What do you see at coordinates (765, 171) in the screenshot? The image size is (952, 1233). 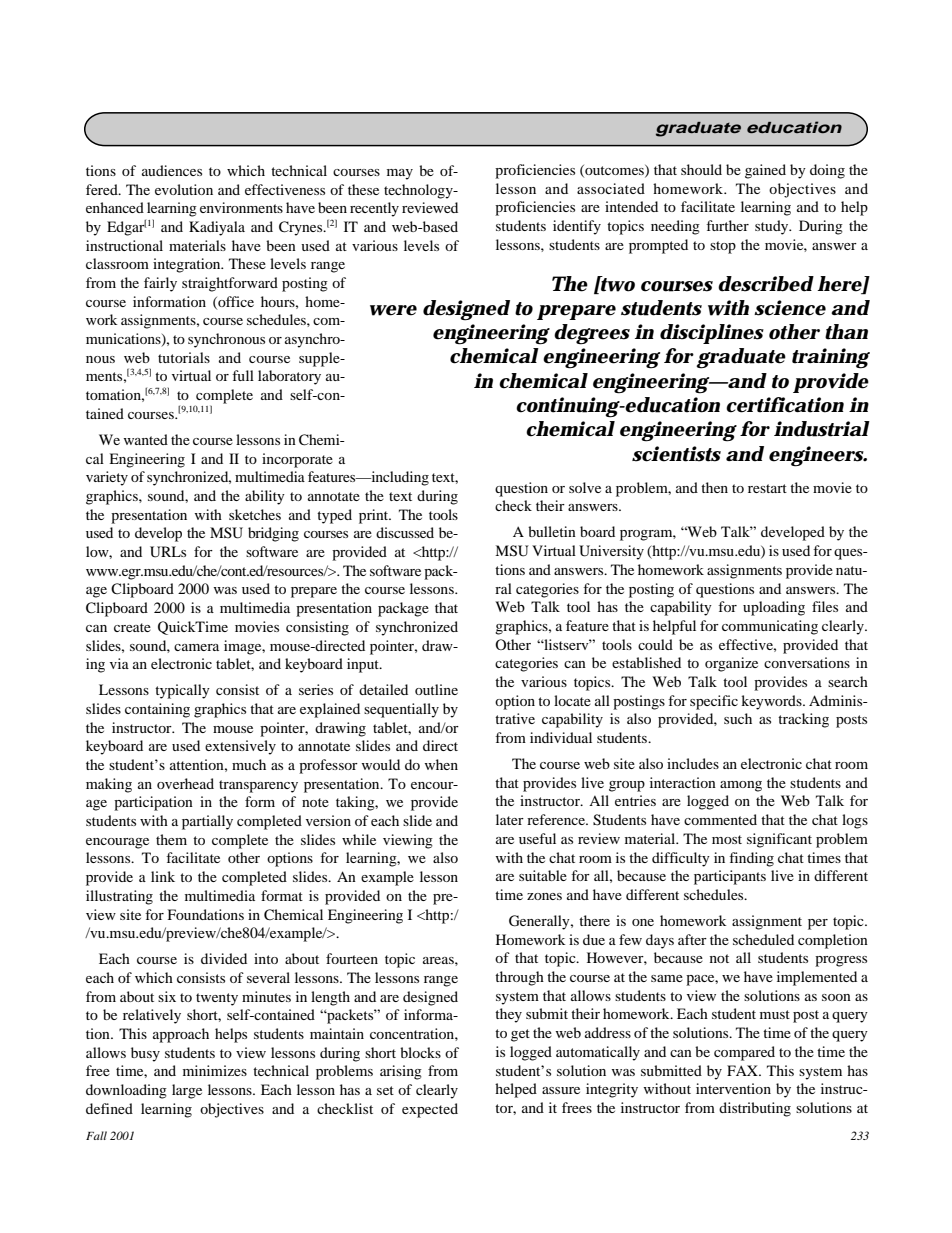 I see `gained` at bounding box center [765, 171].
